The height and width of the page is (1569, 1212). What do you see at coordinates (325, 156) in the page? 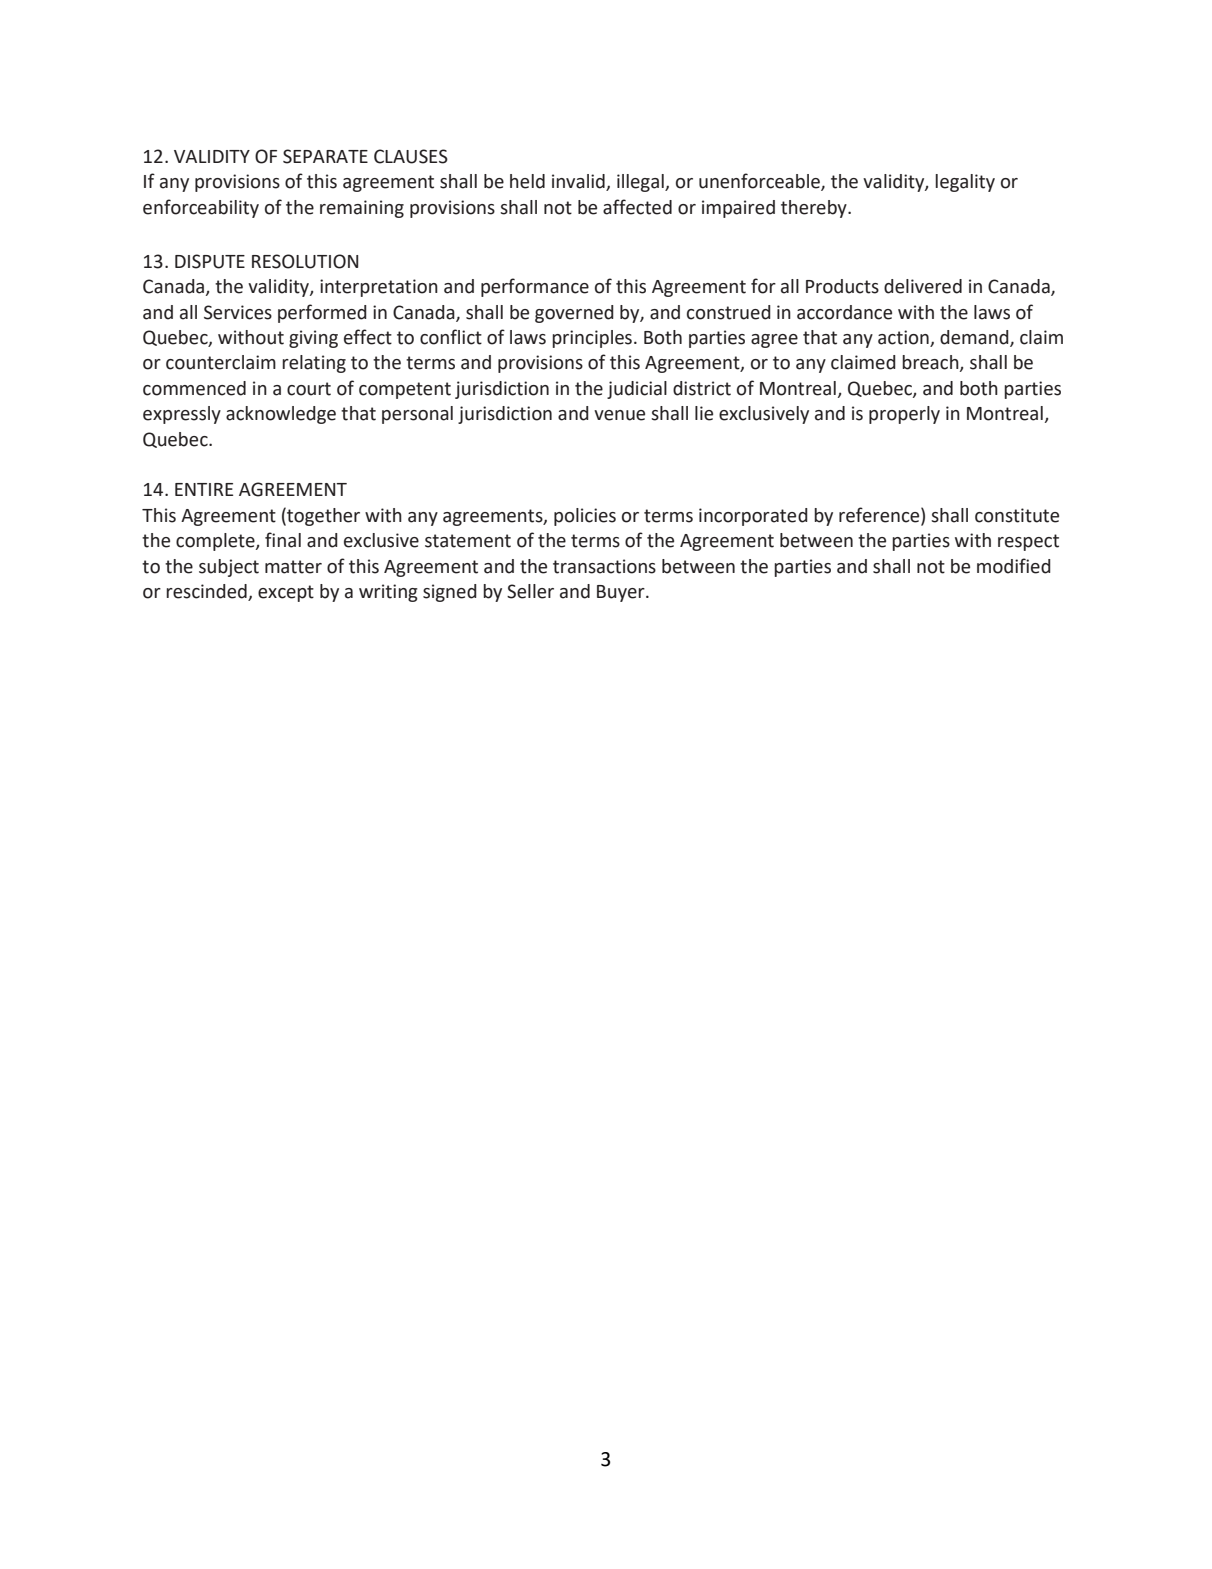
I see `SEPARATE` at bounding box center [325, 156].
